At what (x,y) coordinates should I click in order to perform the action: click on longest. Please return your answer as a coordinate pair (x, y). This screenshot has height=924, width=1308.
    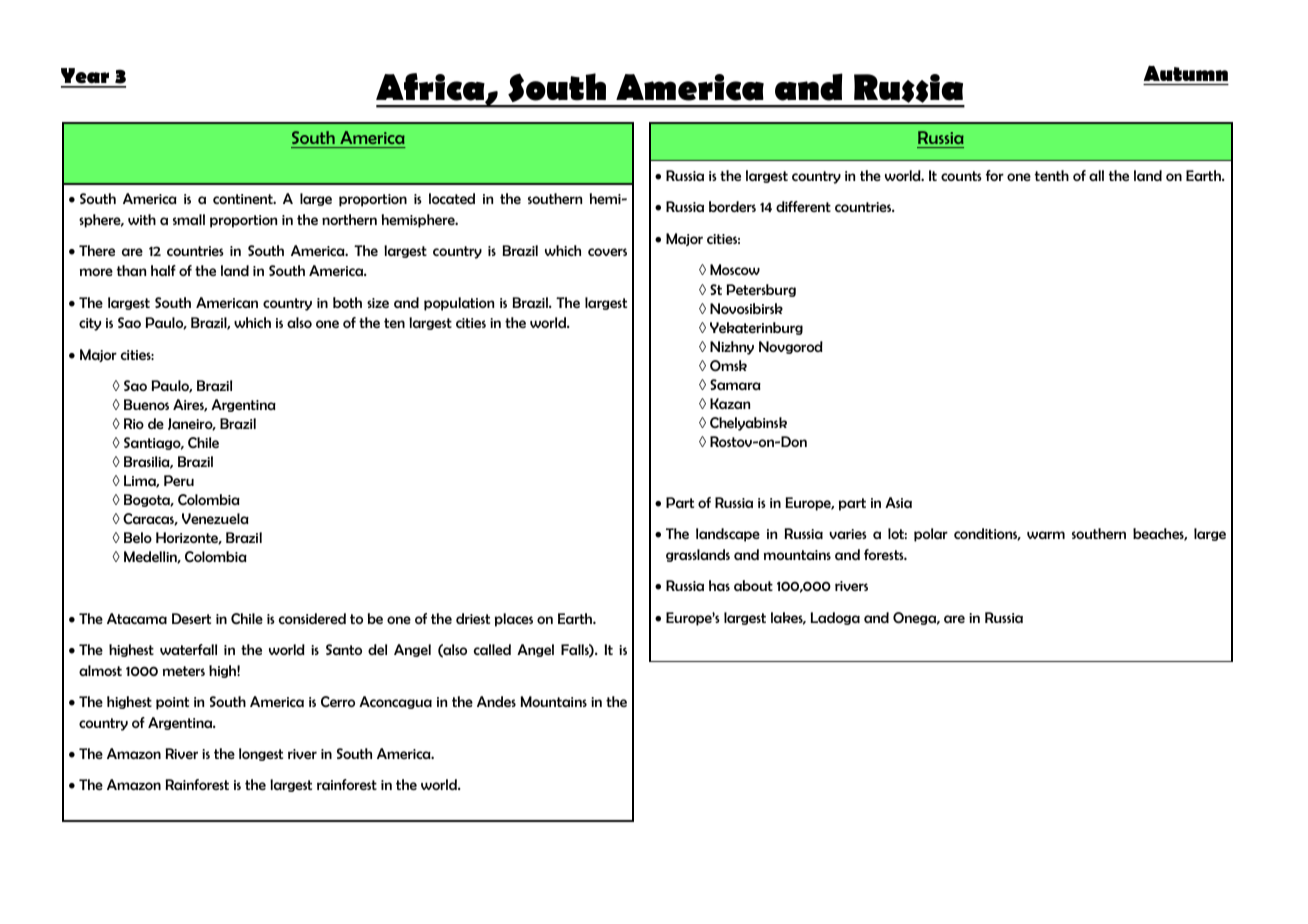
    Looking at the image, I should click on (261, 754).
